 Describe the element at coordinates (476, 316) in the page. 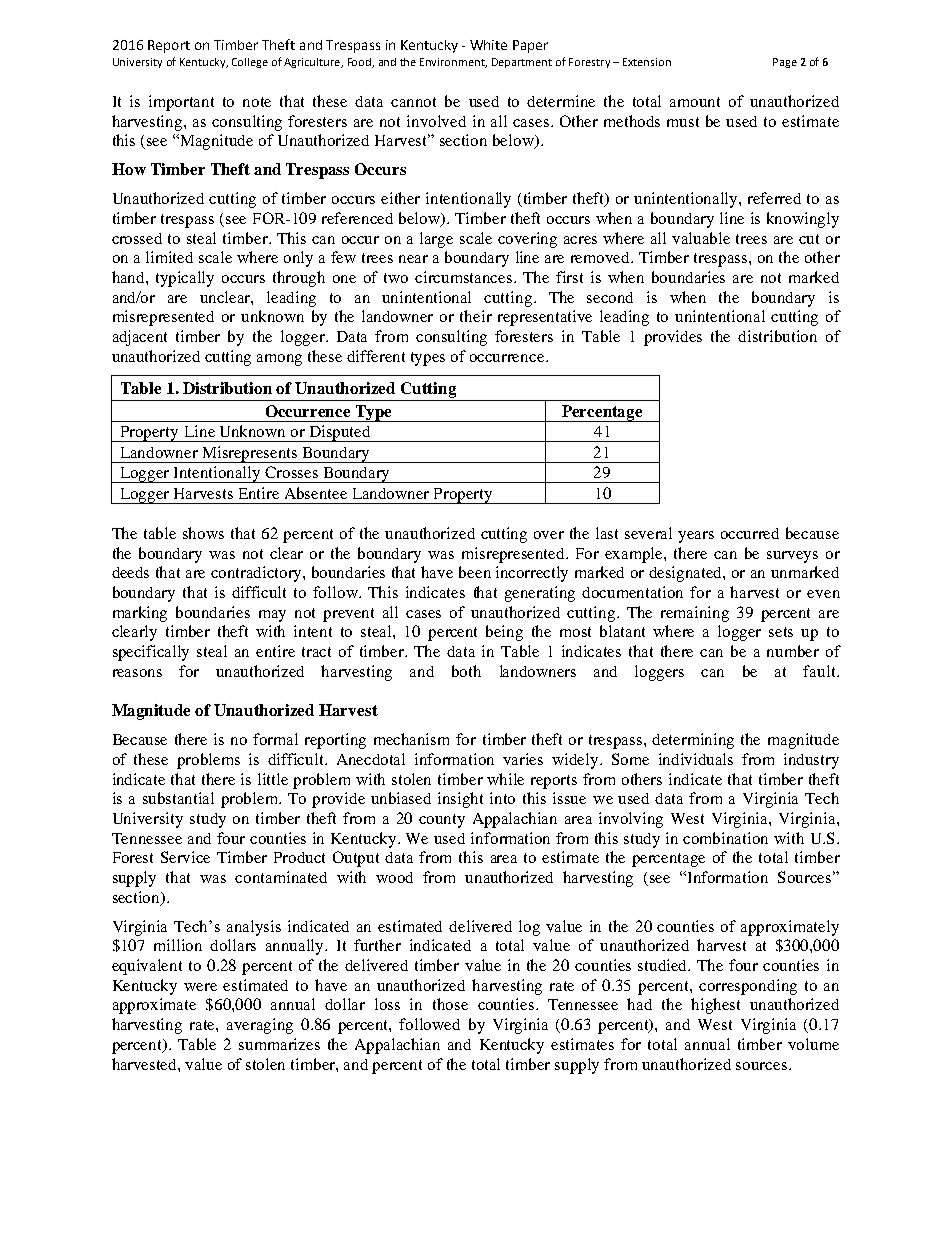

I see `their` at that location.
